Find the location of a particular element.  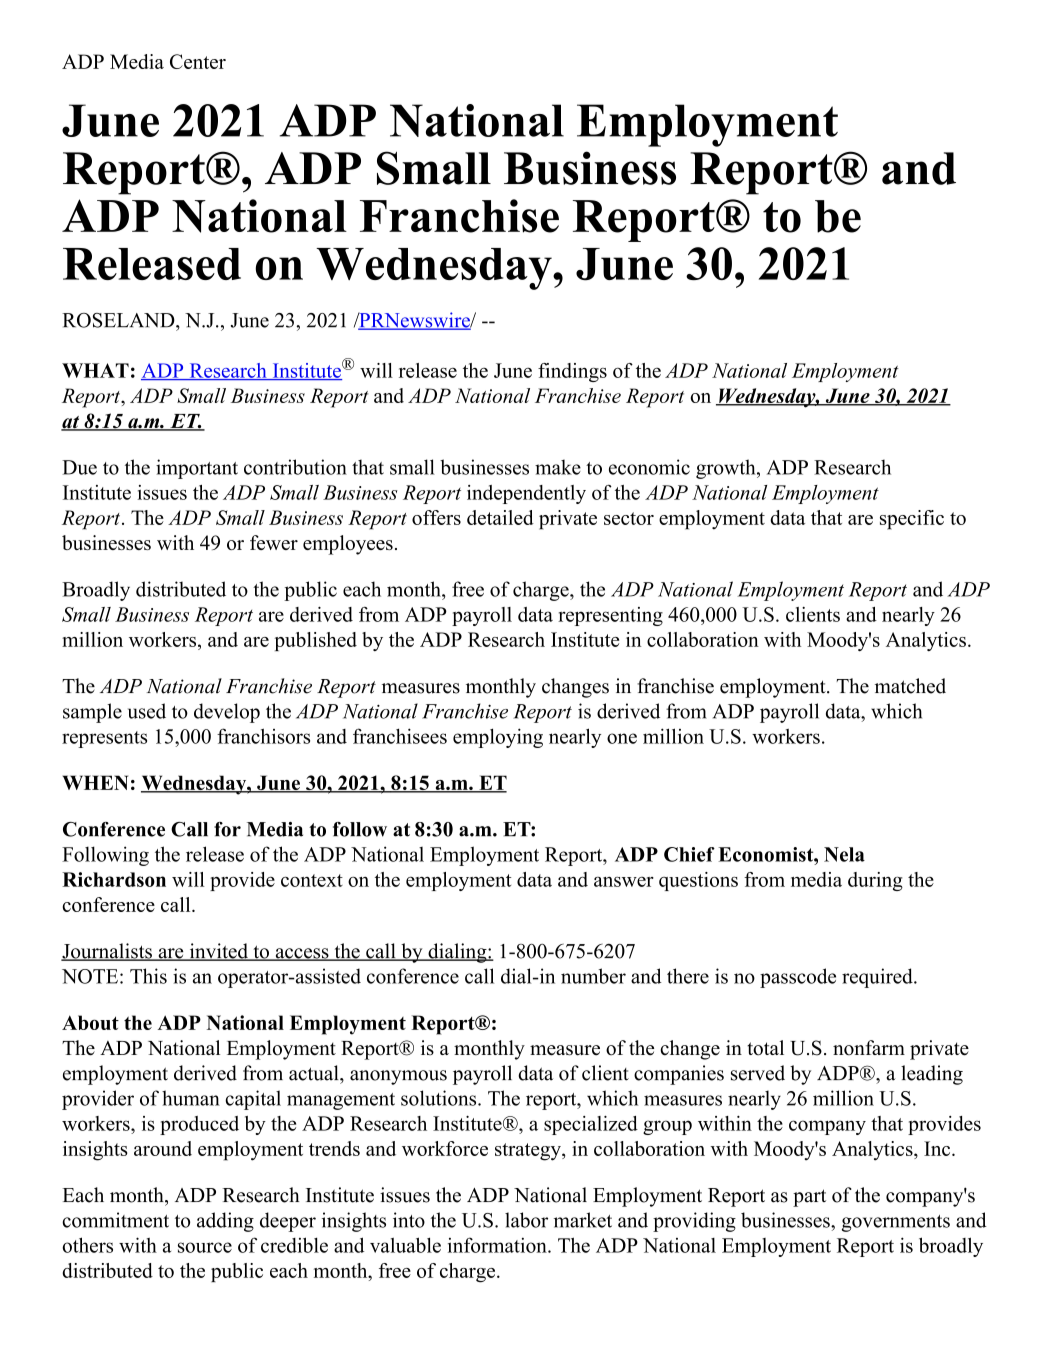

findings is located at coordinates (572, 372).
